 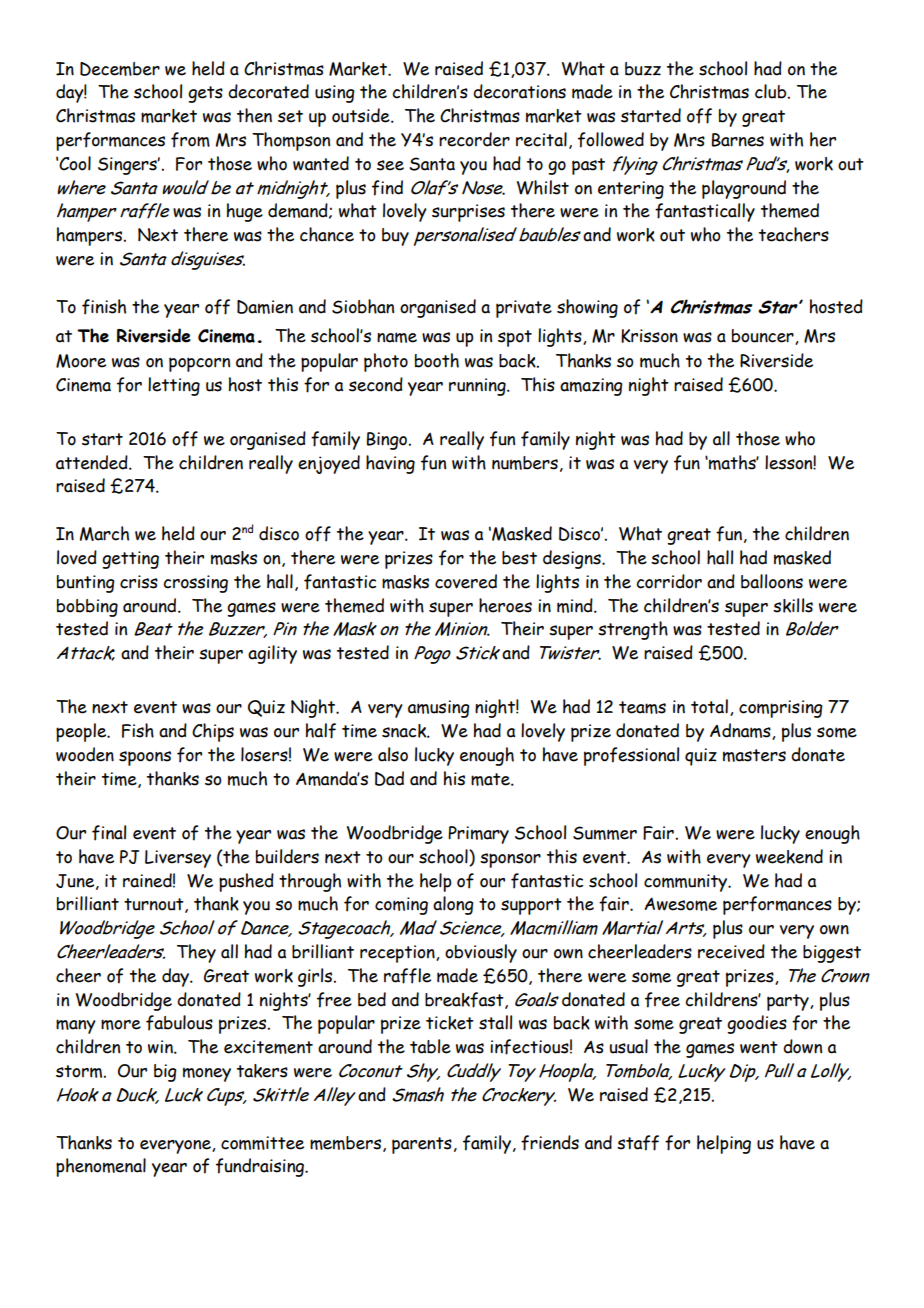 What do you see at coordinates (474, 139) in the screenshot?
I see `recorder` at bounding box center [474, 139].
